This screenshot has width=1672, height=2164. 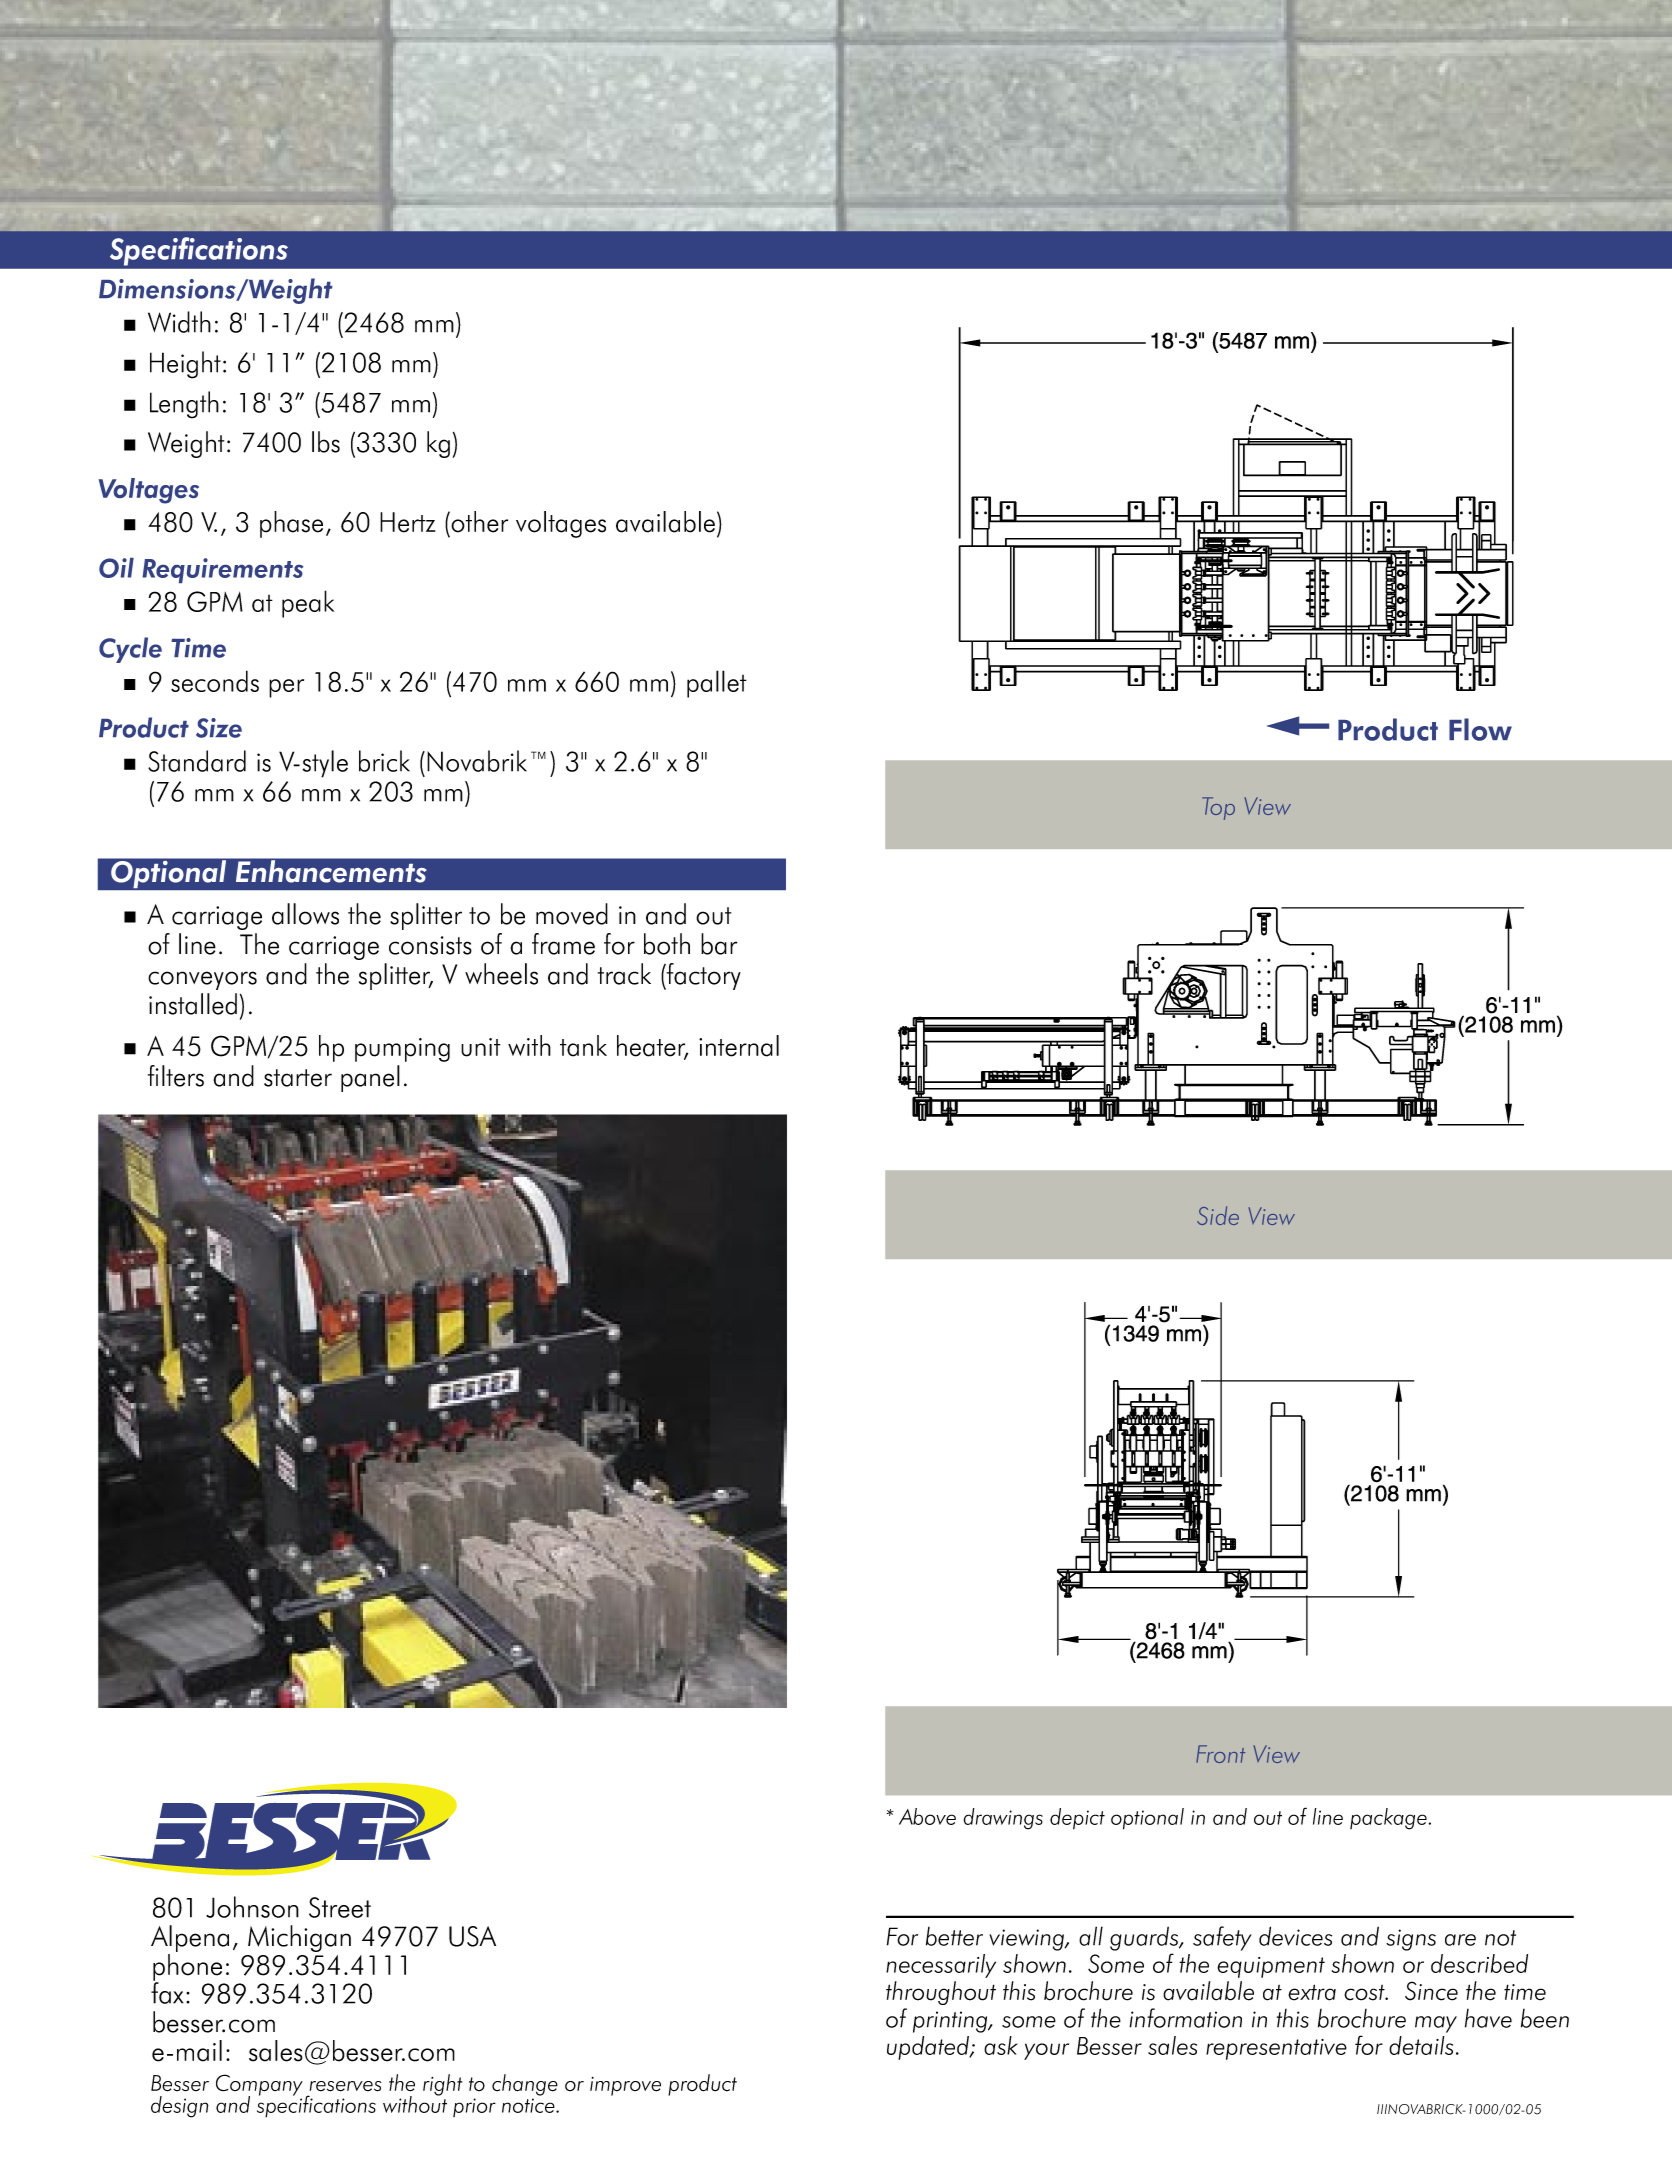 What do you see at coordinates (1218, 1215) in the screenshot?
I see `Side` at bounding box center [1218, 1215].
